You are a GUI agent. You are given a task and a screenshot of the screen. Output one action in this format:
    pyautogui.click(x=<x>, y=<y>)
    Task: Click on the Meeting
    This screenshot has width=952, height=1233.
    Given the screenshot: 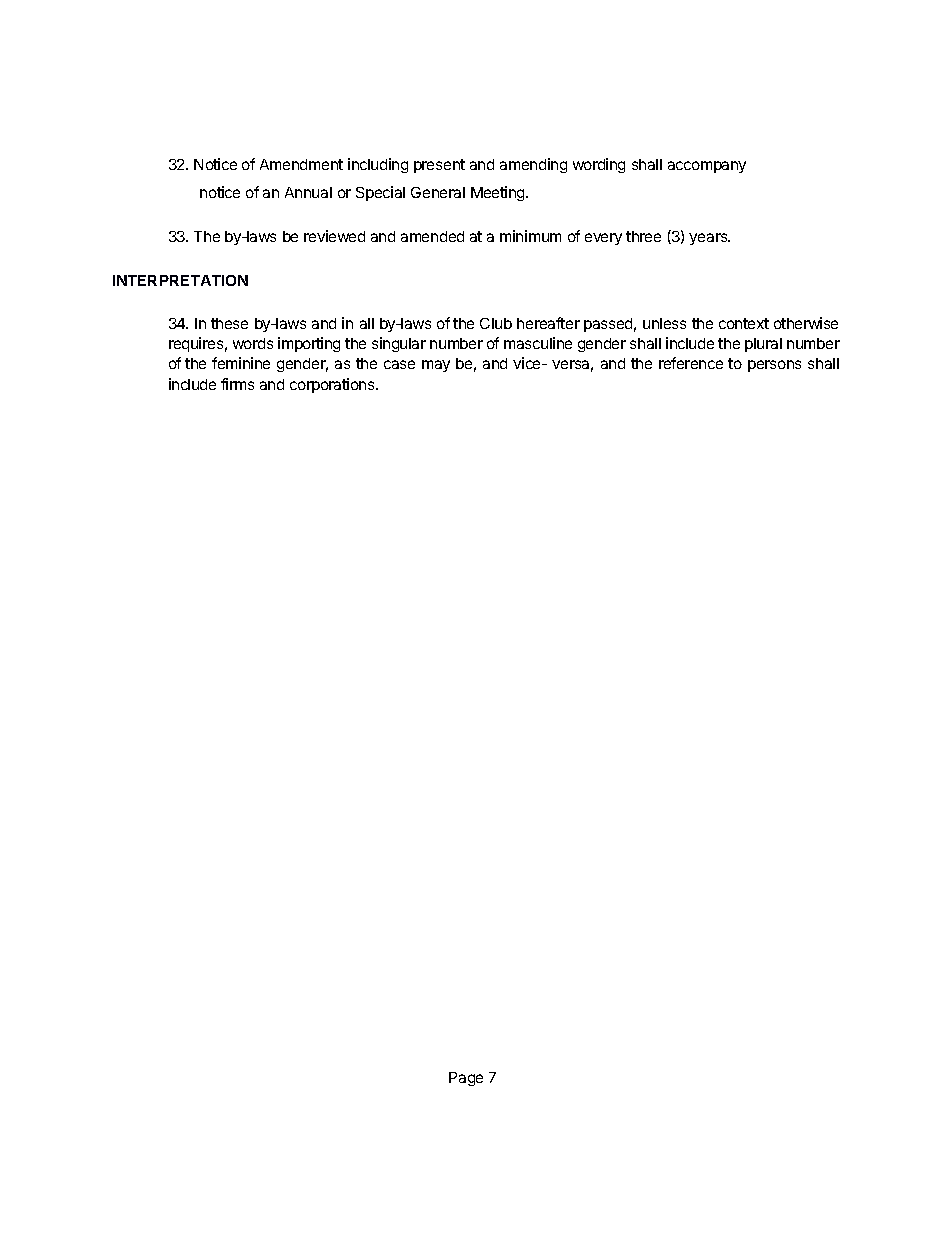 What is the action you would take?
    pyautogui.click(x=499, y=193)
